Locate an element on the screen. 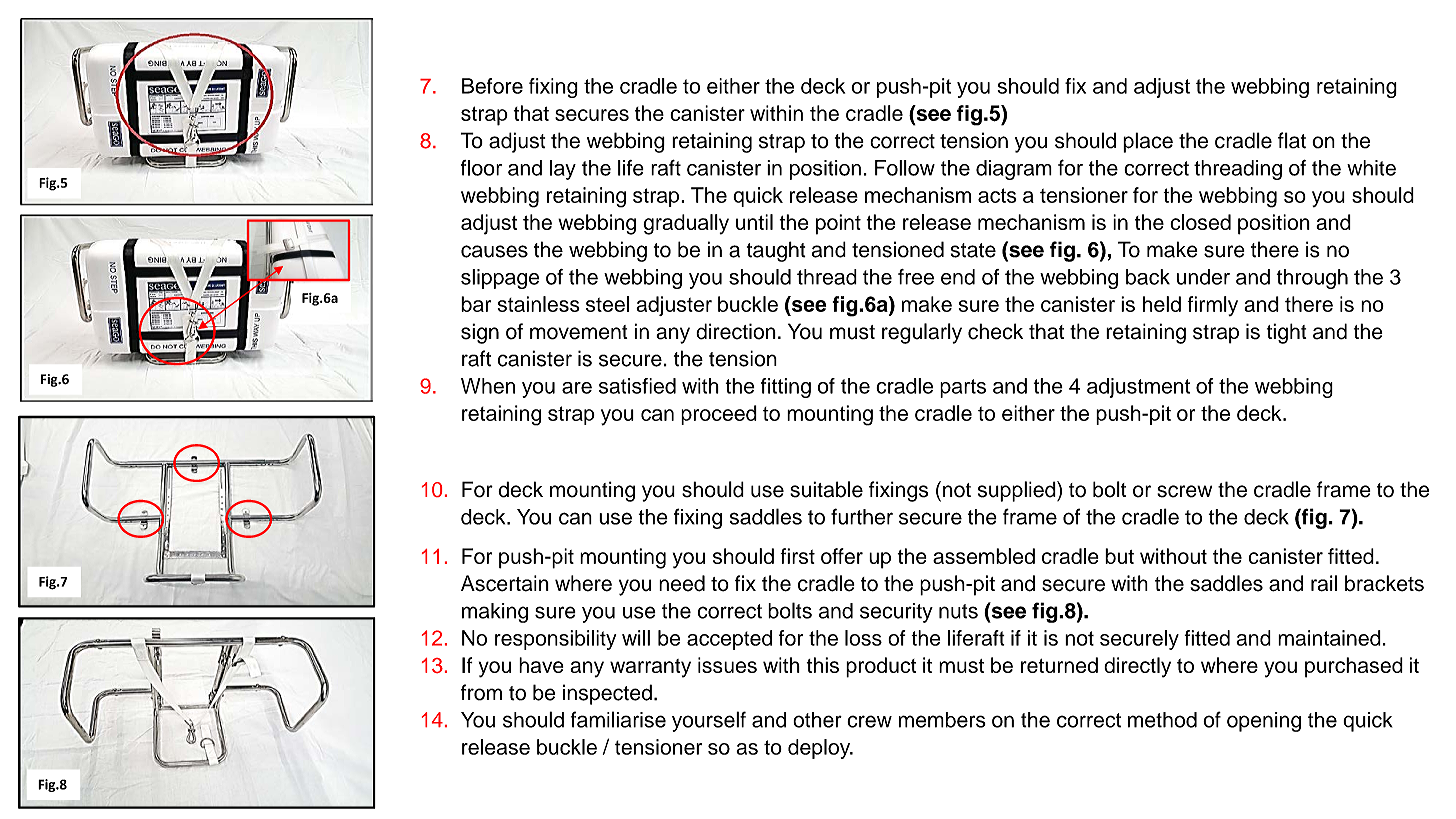  members is located at coordinates (942, 720).
